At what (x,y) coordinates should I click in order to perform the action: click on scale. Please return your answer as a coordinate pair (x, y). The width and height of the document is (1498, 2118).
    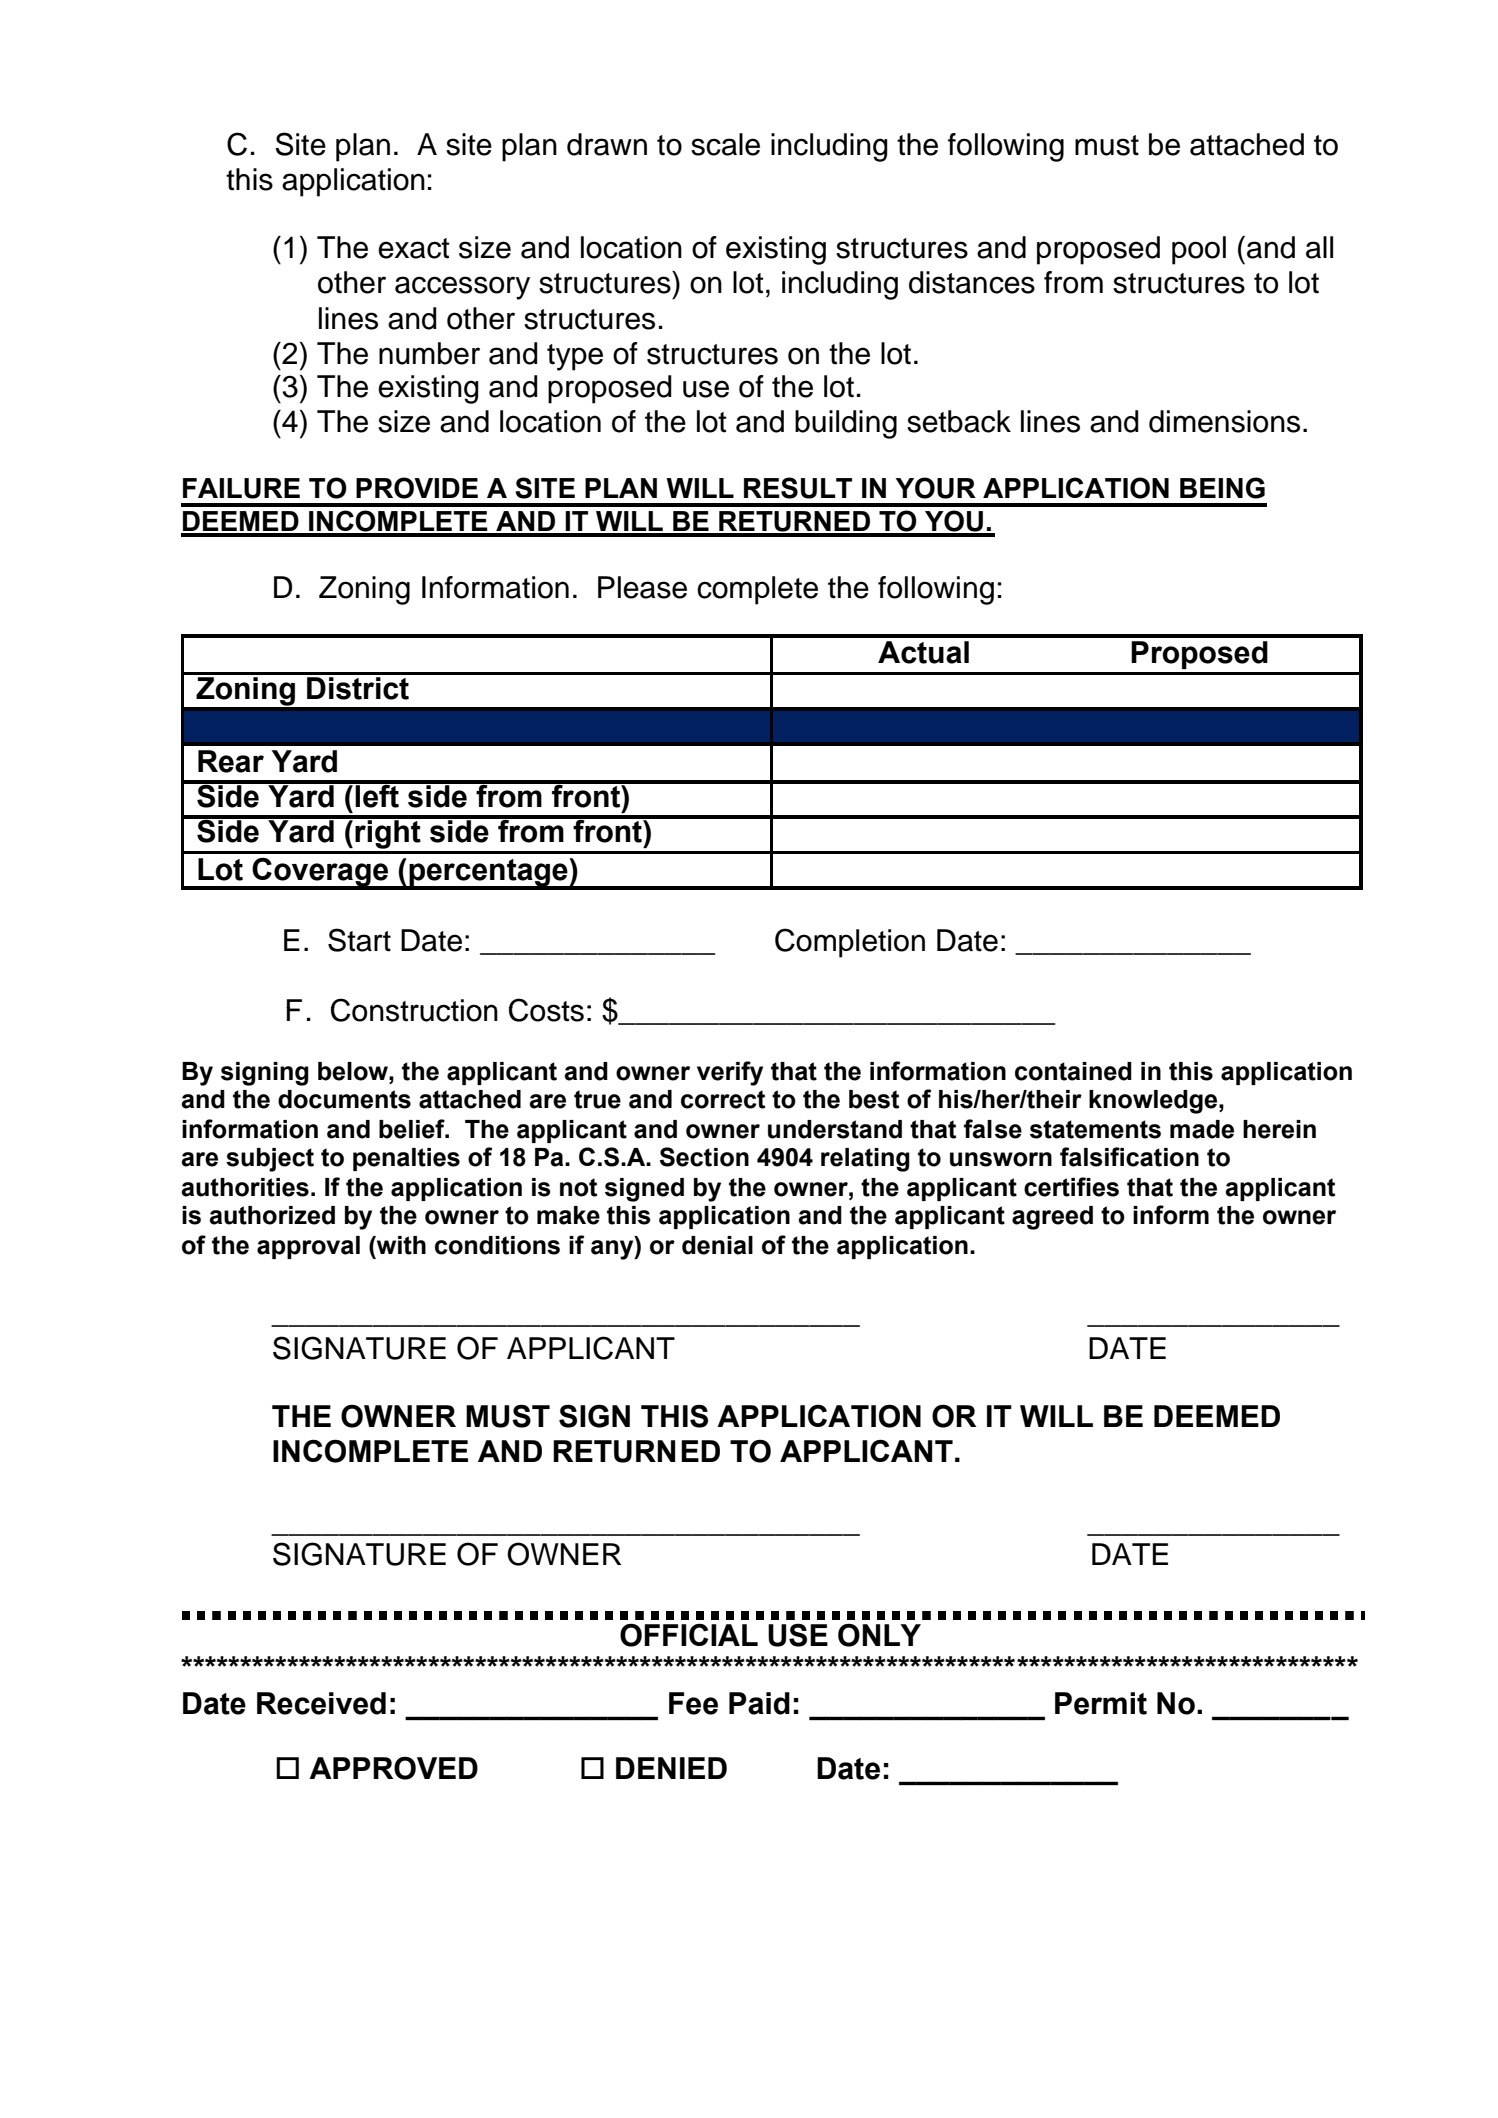
    Looking at the image, I should click on (725, 144).
